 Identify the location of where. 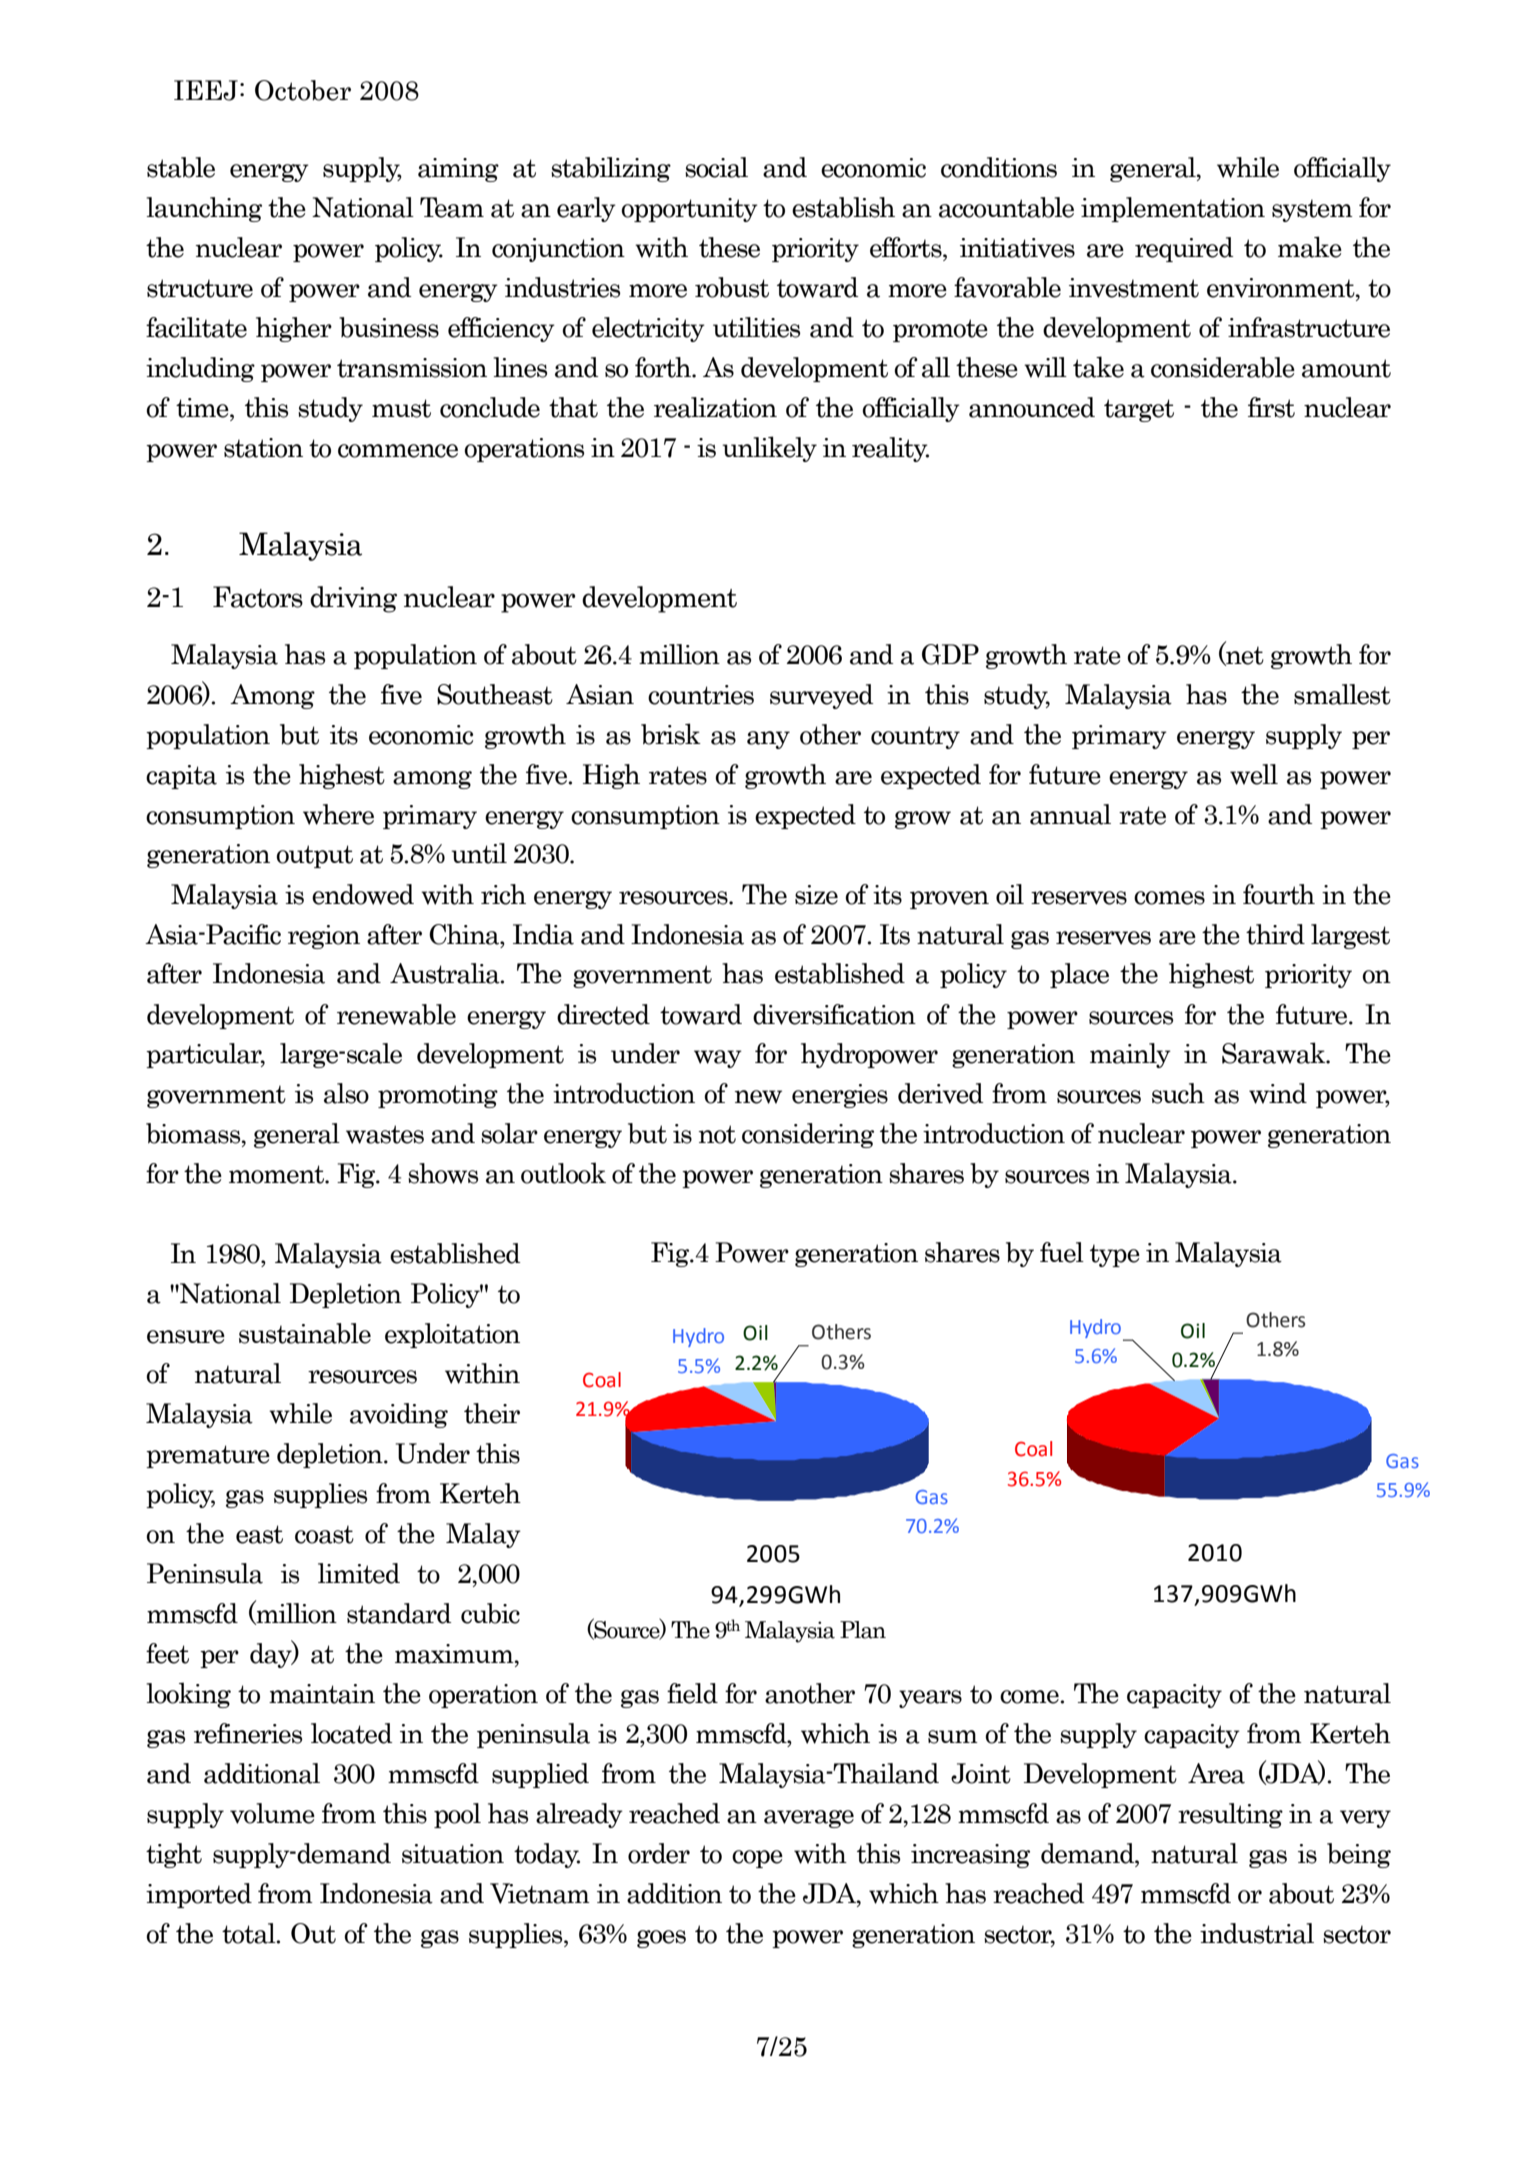
(338, 814).
